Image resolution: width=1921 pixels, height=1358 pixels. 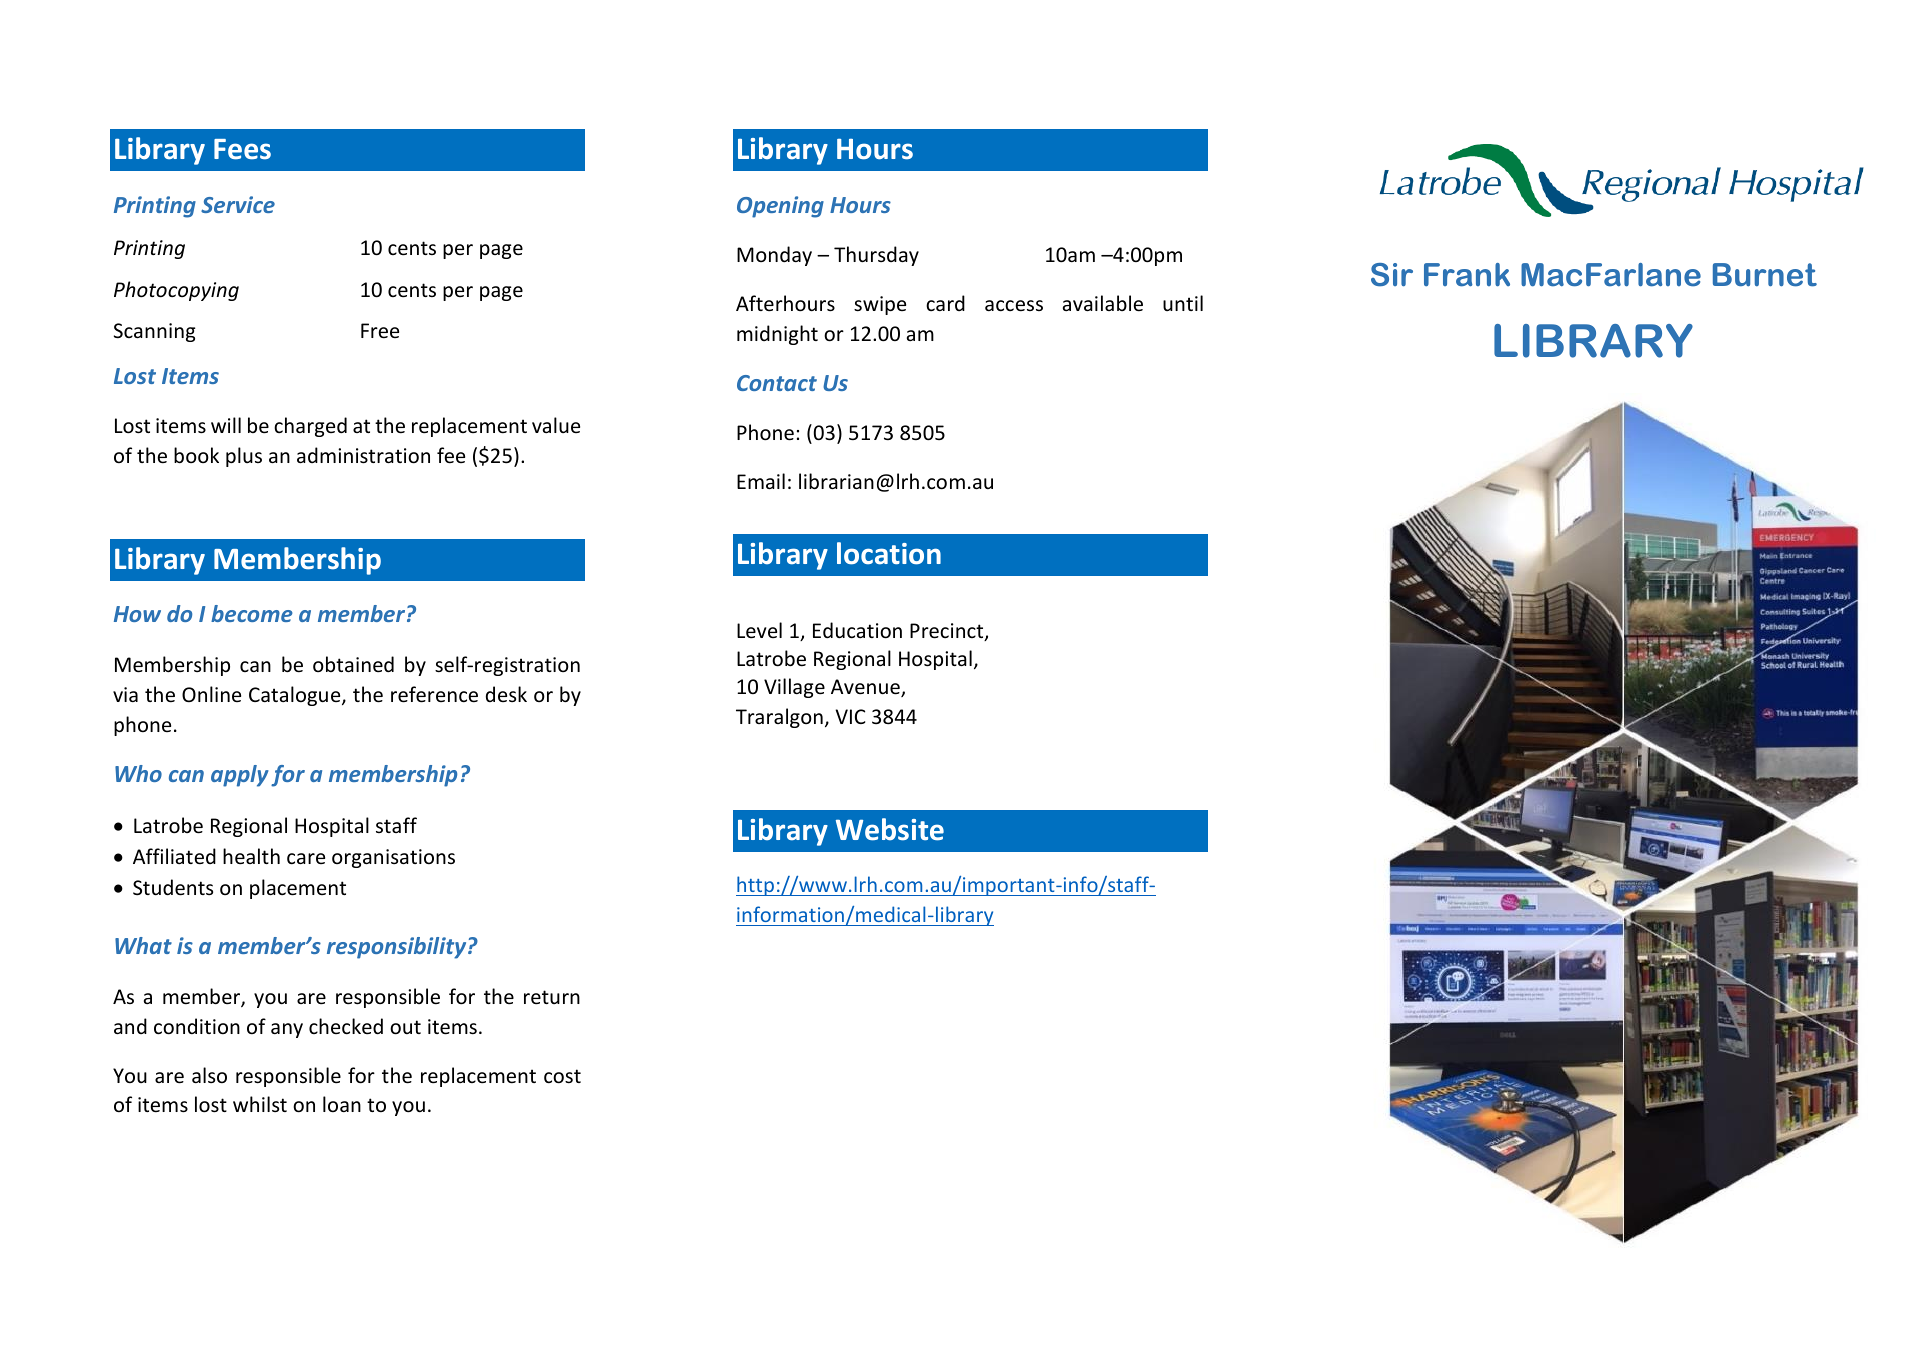 What do you see at coordinates (562, 1076) in the page?
I see `cost` at bounding box center [562, 1076].
